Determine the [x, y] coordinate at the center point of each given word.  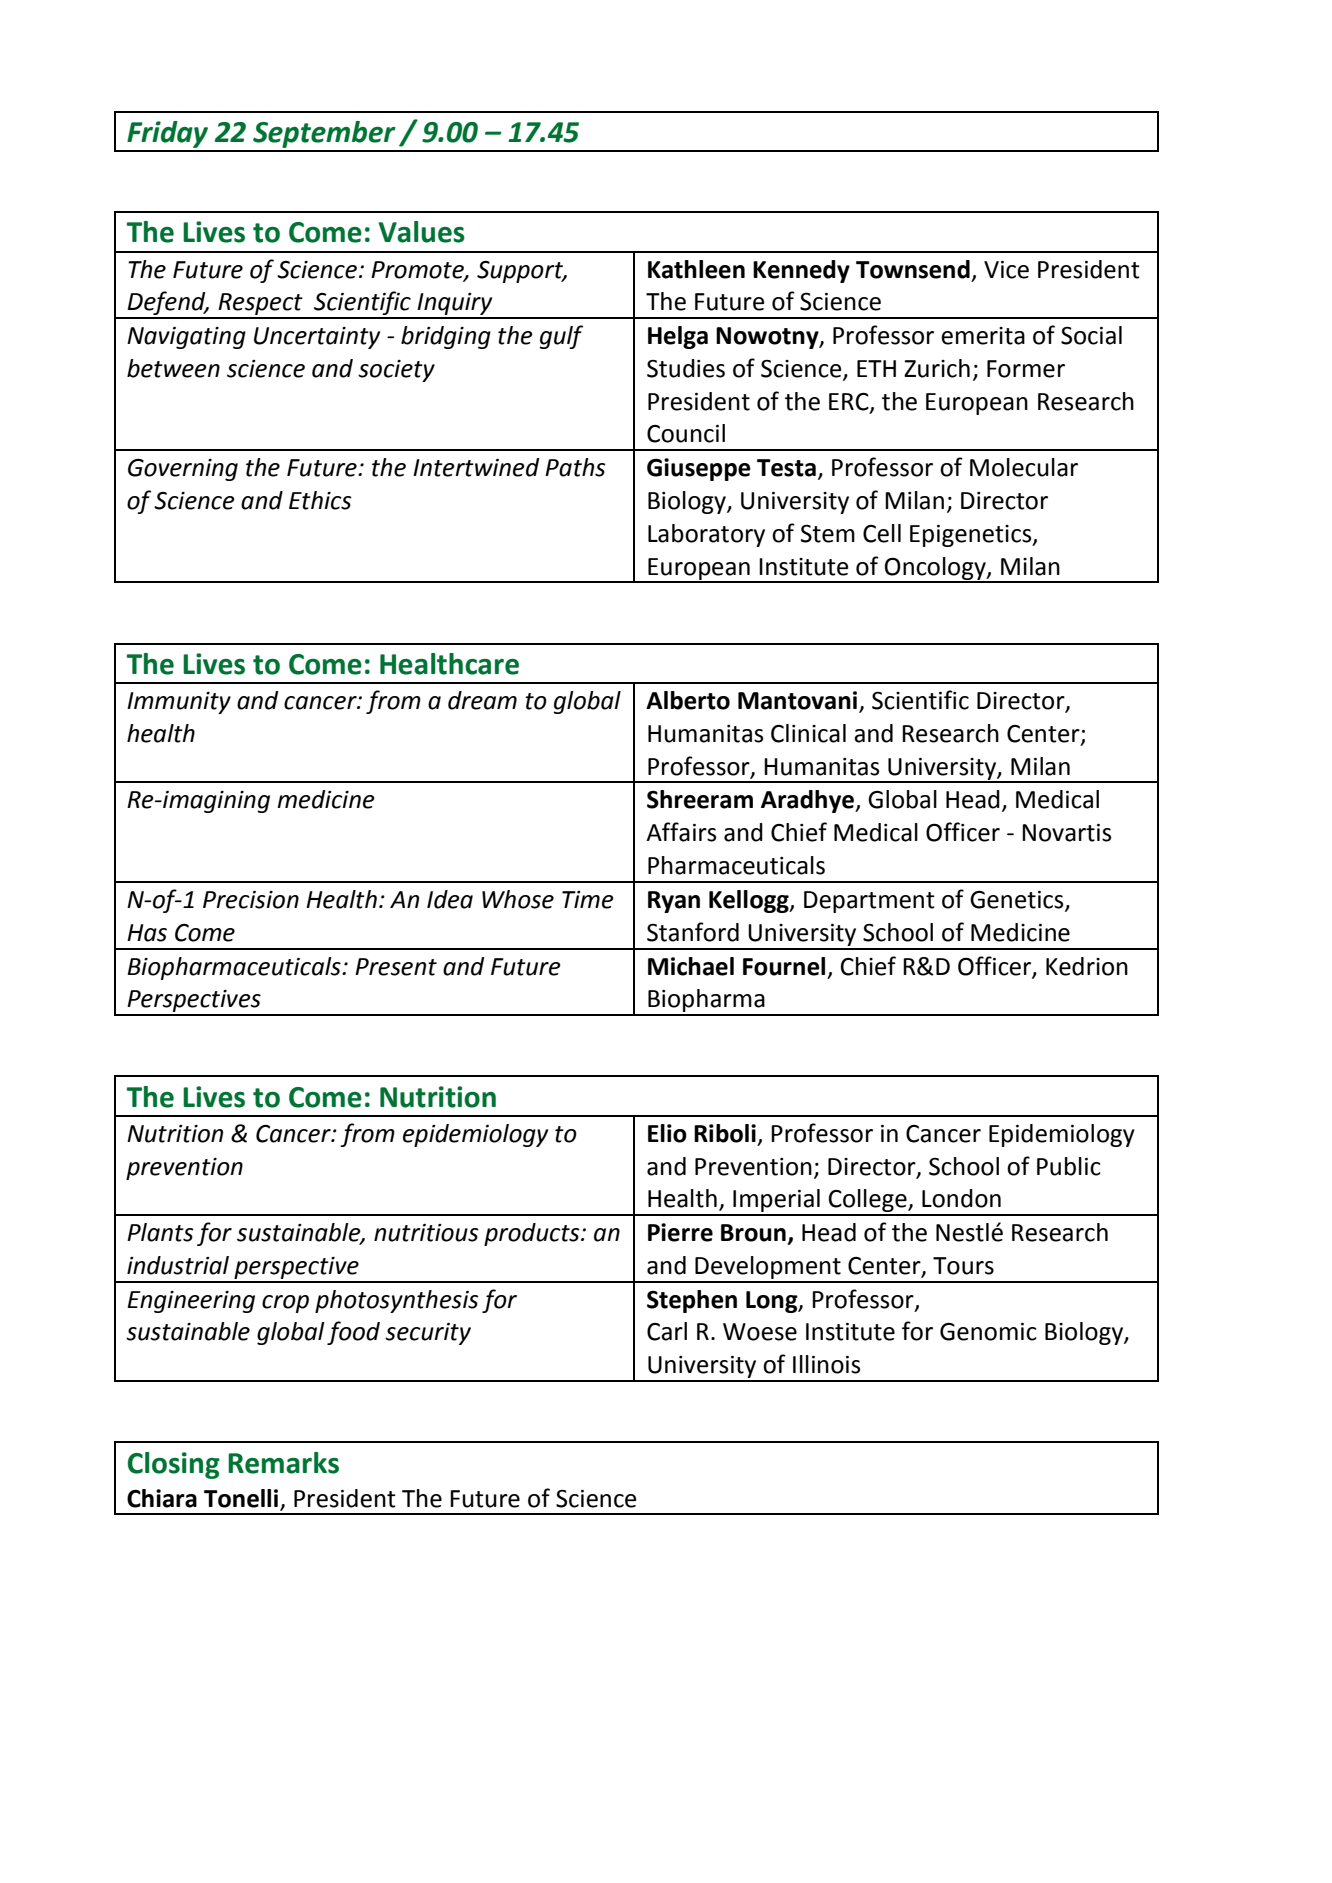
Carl [667, 1331]
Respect [260, 305]
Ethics [320, 500]
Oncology [935, 569]
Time [588, 900]
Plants [160, 1232]
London [961, 1198]
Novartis [1066, 833]
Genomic [988, 1332]
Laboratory [706, 535]
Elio [667, 1133]
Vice [1006, 270]
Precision [251, 900]
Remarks [283, 1463]
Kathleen [696, 269]
